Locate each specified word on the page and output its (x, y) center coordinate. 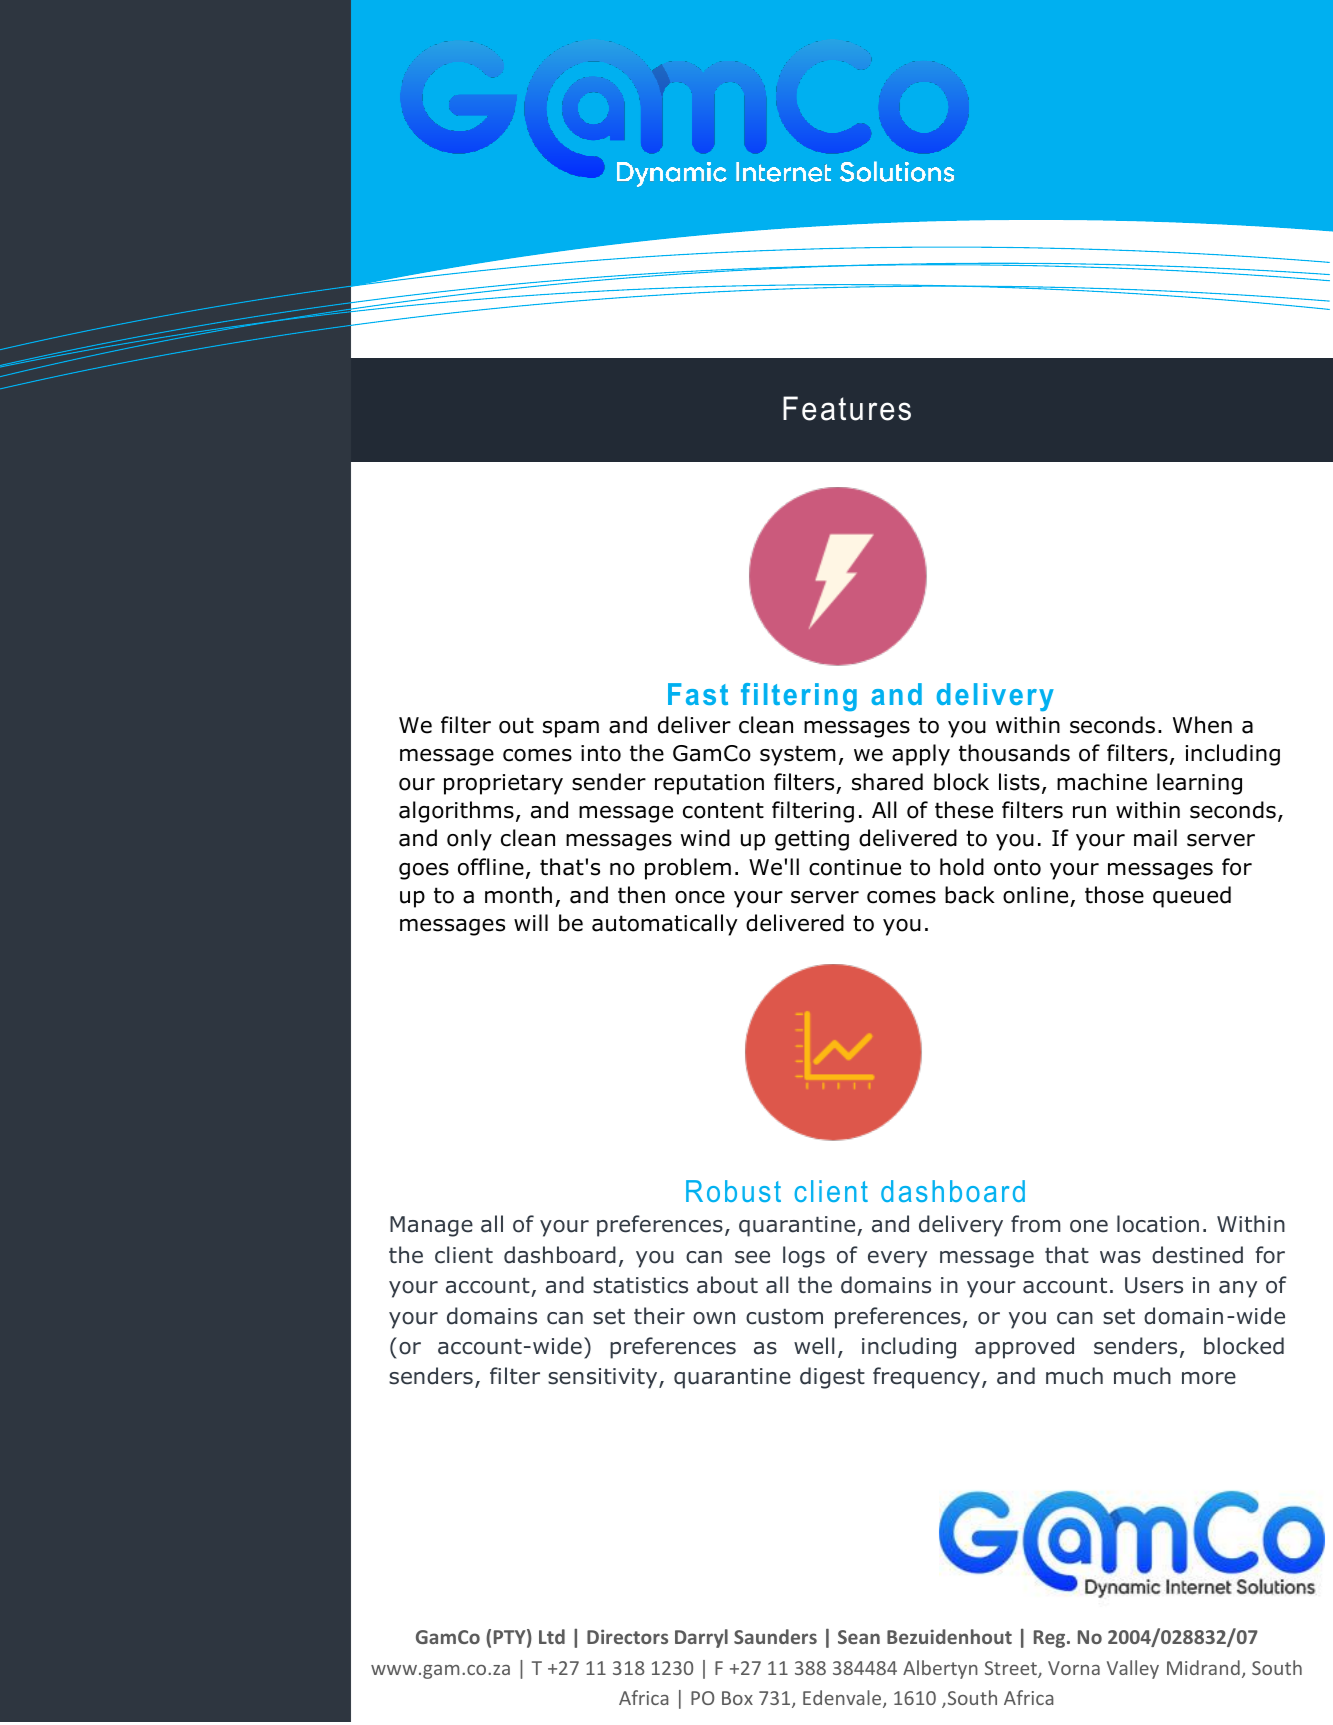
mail (1155, 838)
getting (812, 840)
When (1202, 725)
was (1120, 1257)
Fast (698, 694)
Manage (431, 1226)
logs (804, 1257)
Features (847, 408)
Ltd (552, 1636)
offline (491, 867)
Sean (859, 1637)
